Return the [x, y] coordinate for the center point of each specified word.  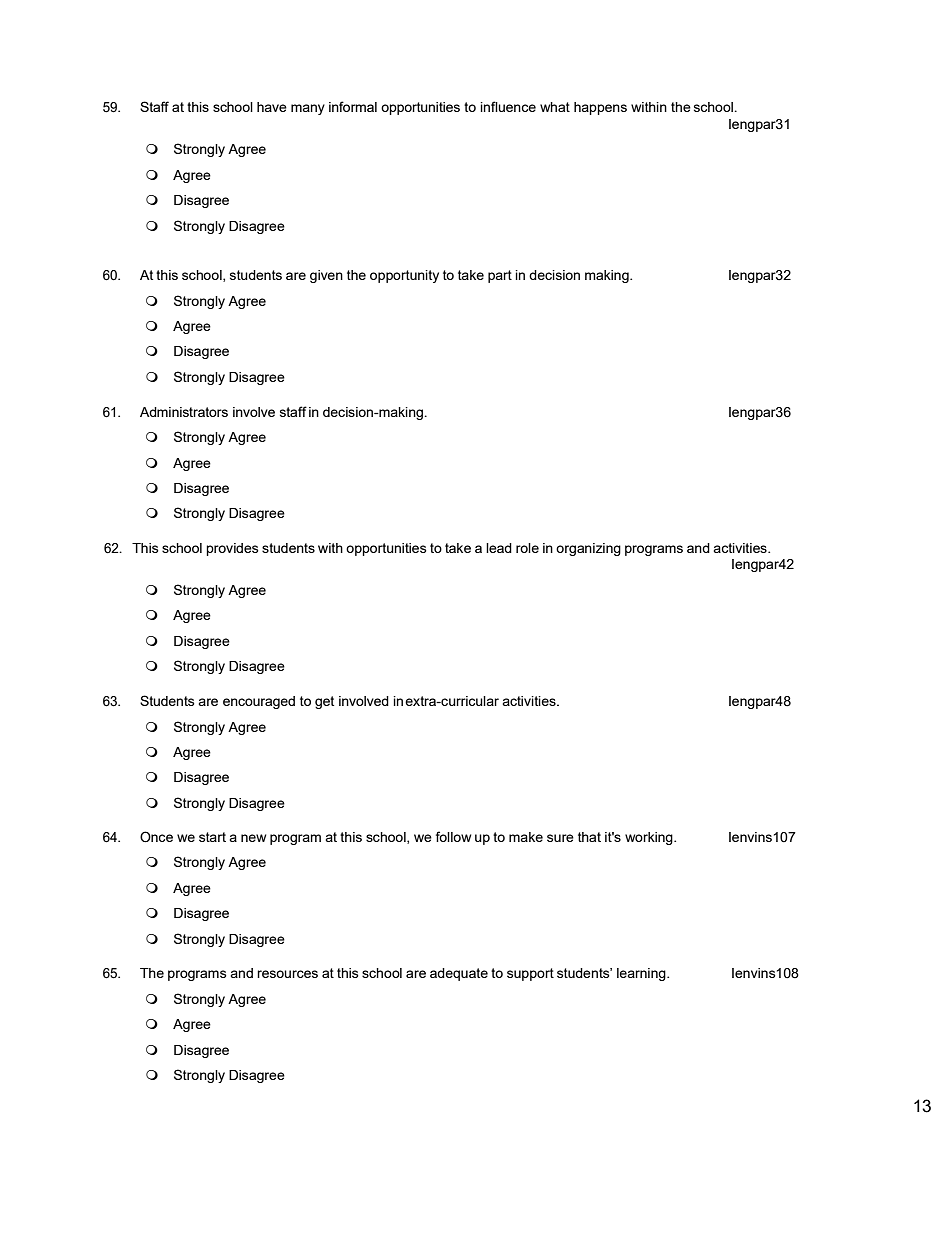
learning [642, 974]
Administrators [184, 412]
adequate [459, 974]
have [272, 107]
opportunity [404, 276]
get [324, 702]
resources [287, 974]
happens [600, 108]
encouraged [259, 702]
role [527, 548]
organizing [588, 549]
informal [353, 106]
